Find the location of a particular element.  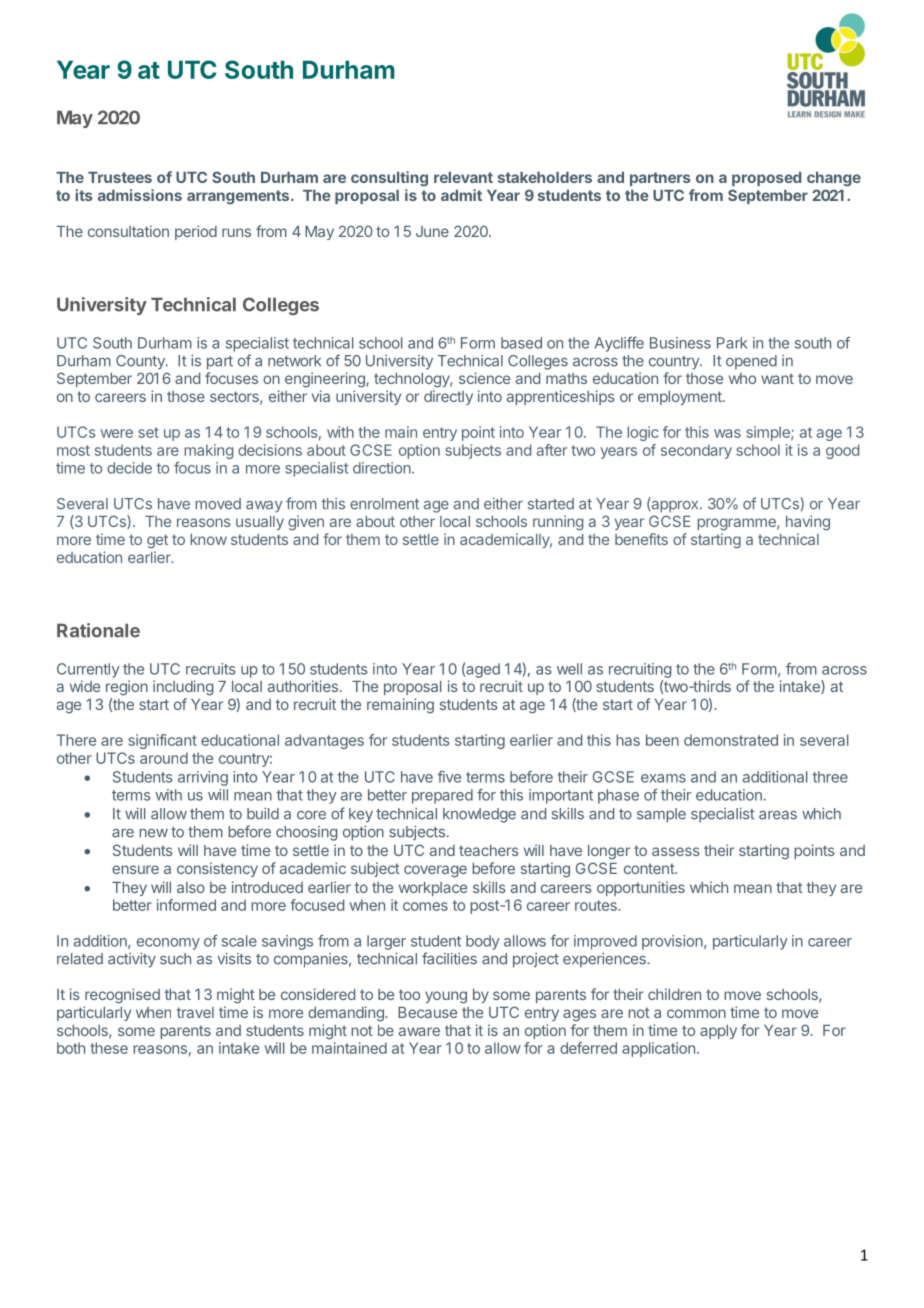

admit is located at coordinates (461, 195).
